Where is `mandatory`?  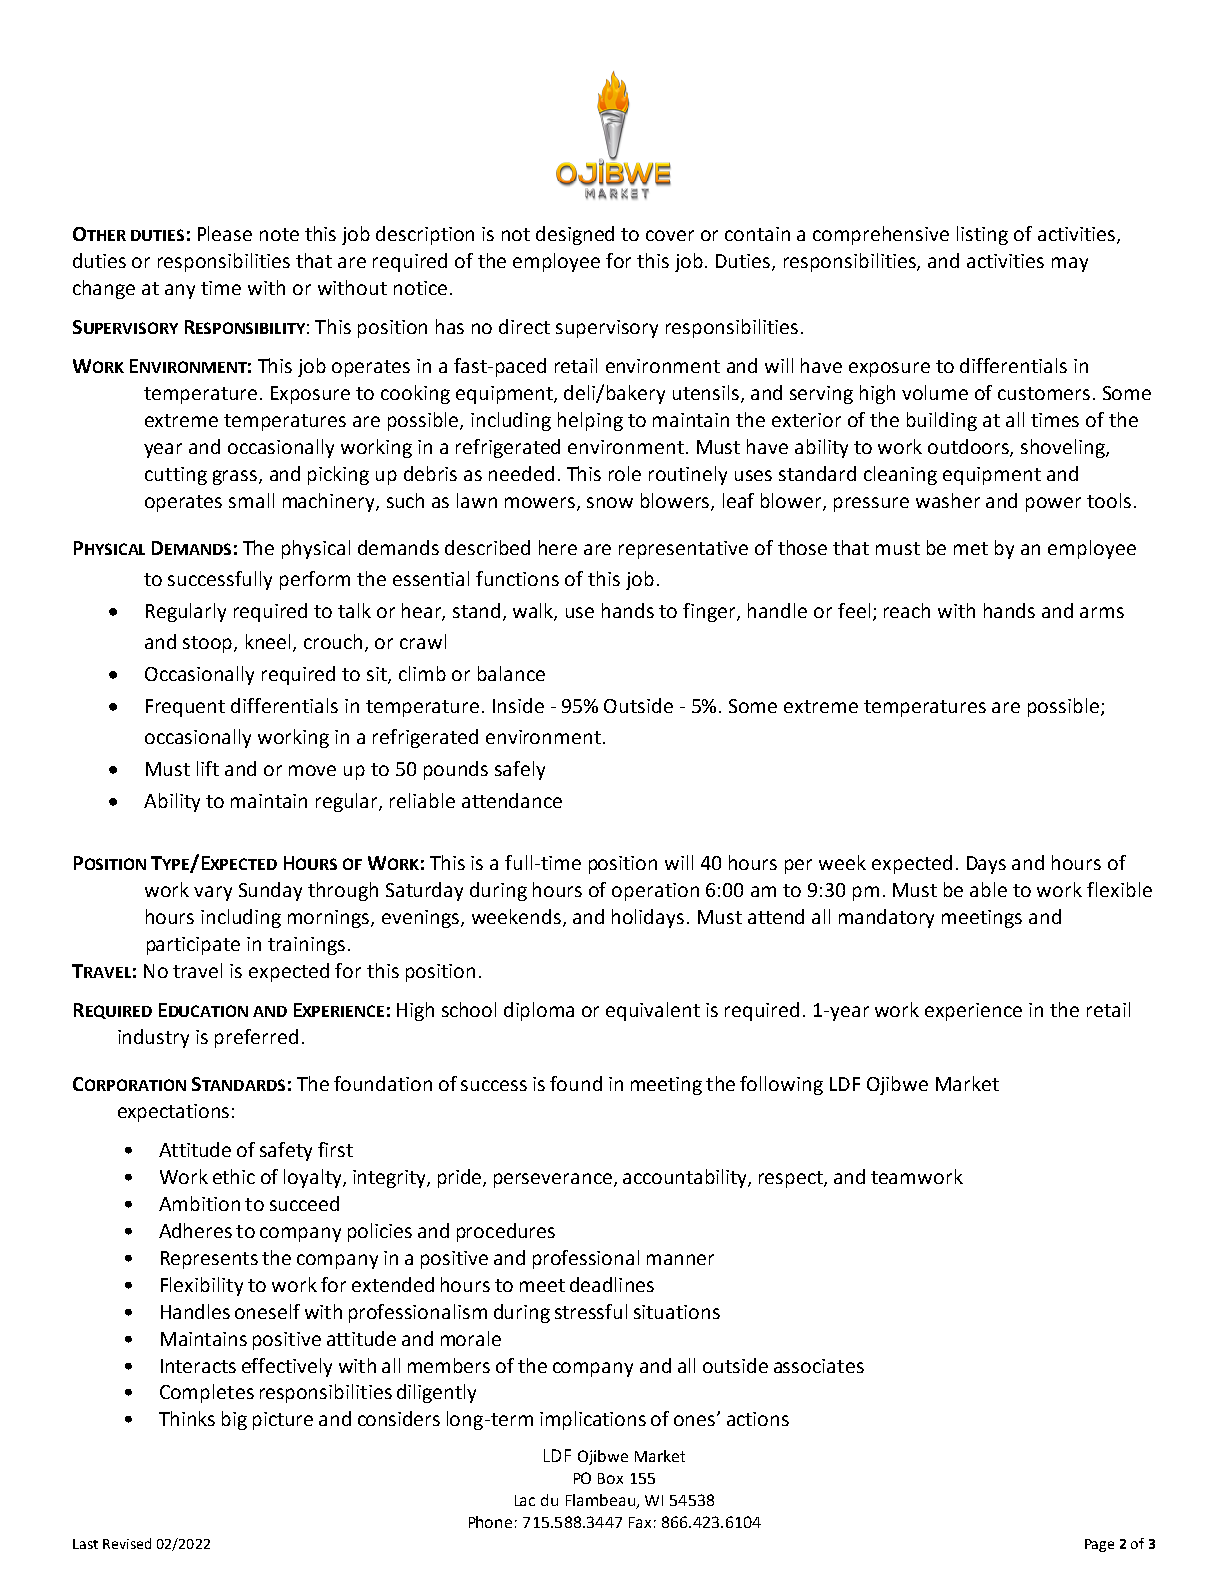
mandatory is located at coordinates (886, 918).
